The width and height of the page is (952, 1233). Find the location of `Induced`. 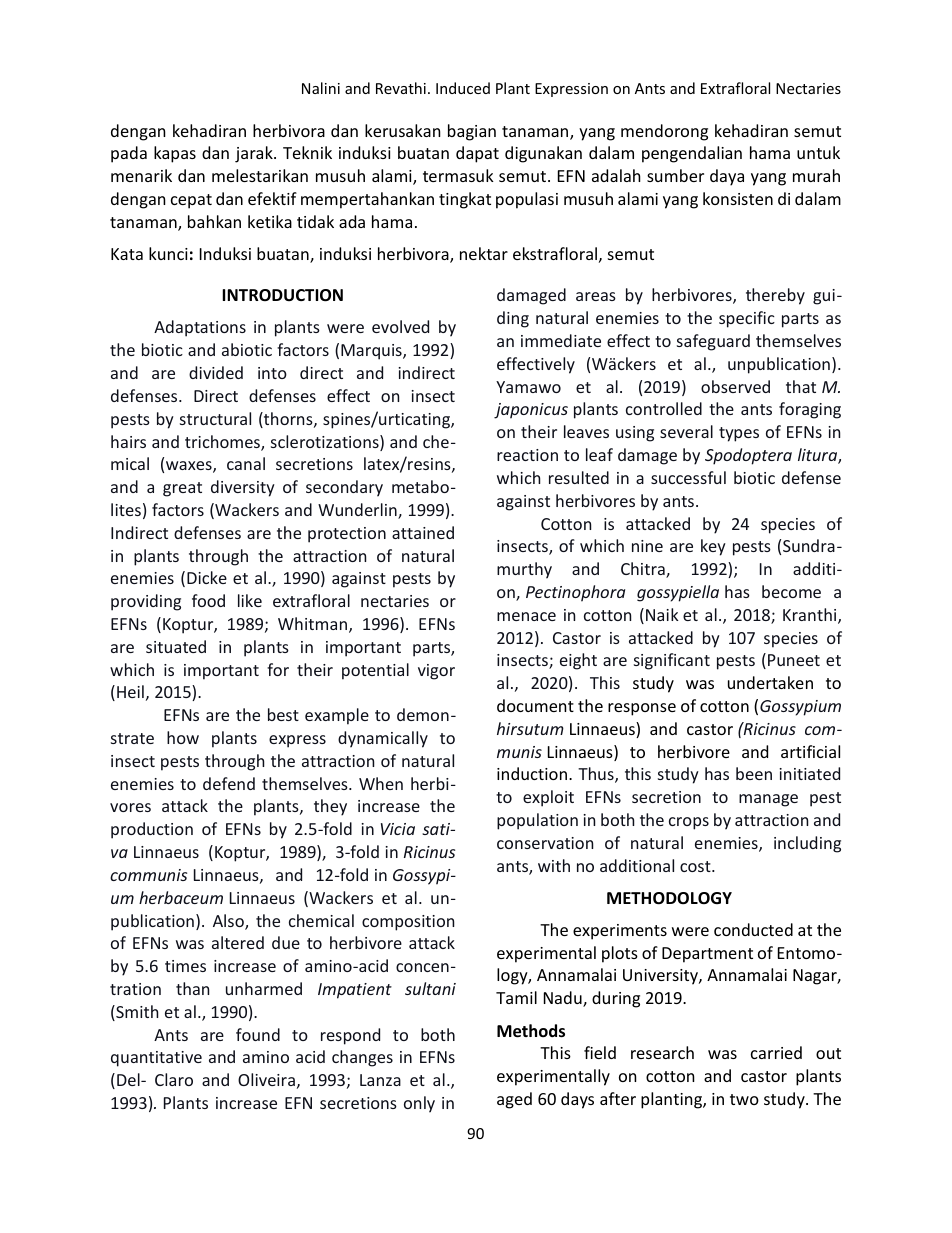

Induced is located at coordinates (463, 88).
